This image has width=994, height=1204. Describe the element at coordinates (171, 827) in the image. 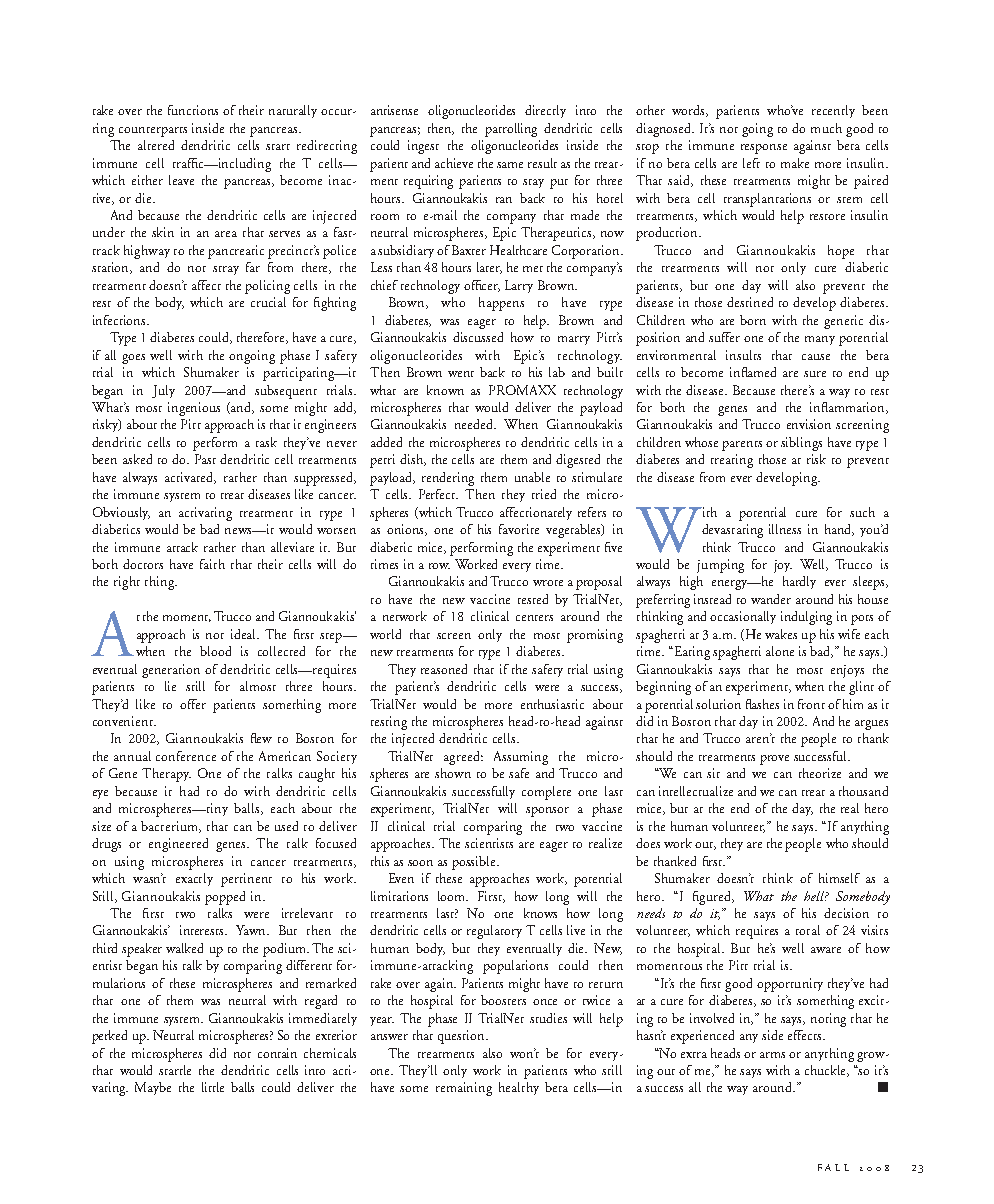

I see `bacterium` at that location.
